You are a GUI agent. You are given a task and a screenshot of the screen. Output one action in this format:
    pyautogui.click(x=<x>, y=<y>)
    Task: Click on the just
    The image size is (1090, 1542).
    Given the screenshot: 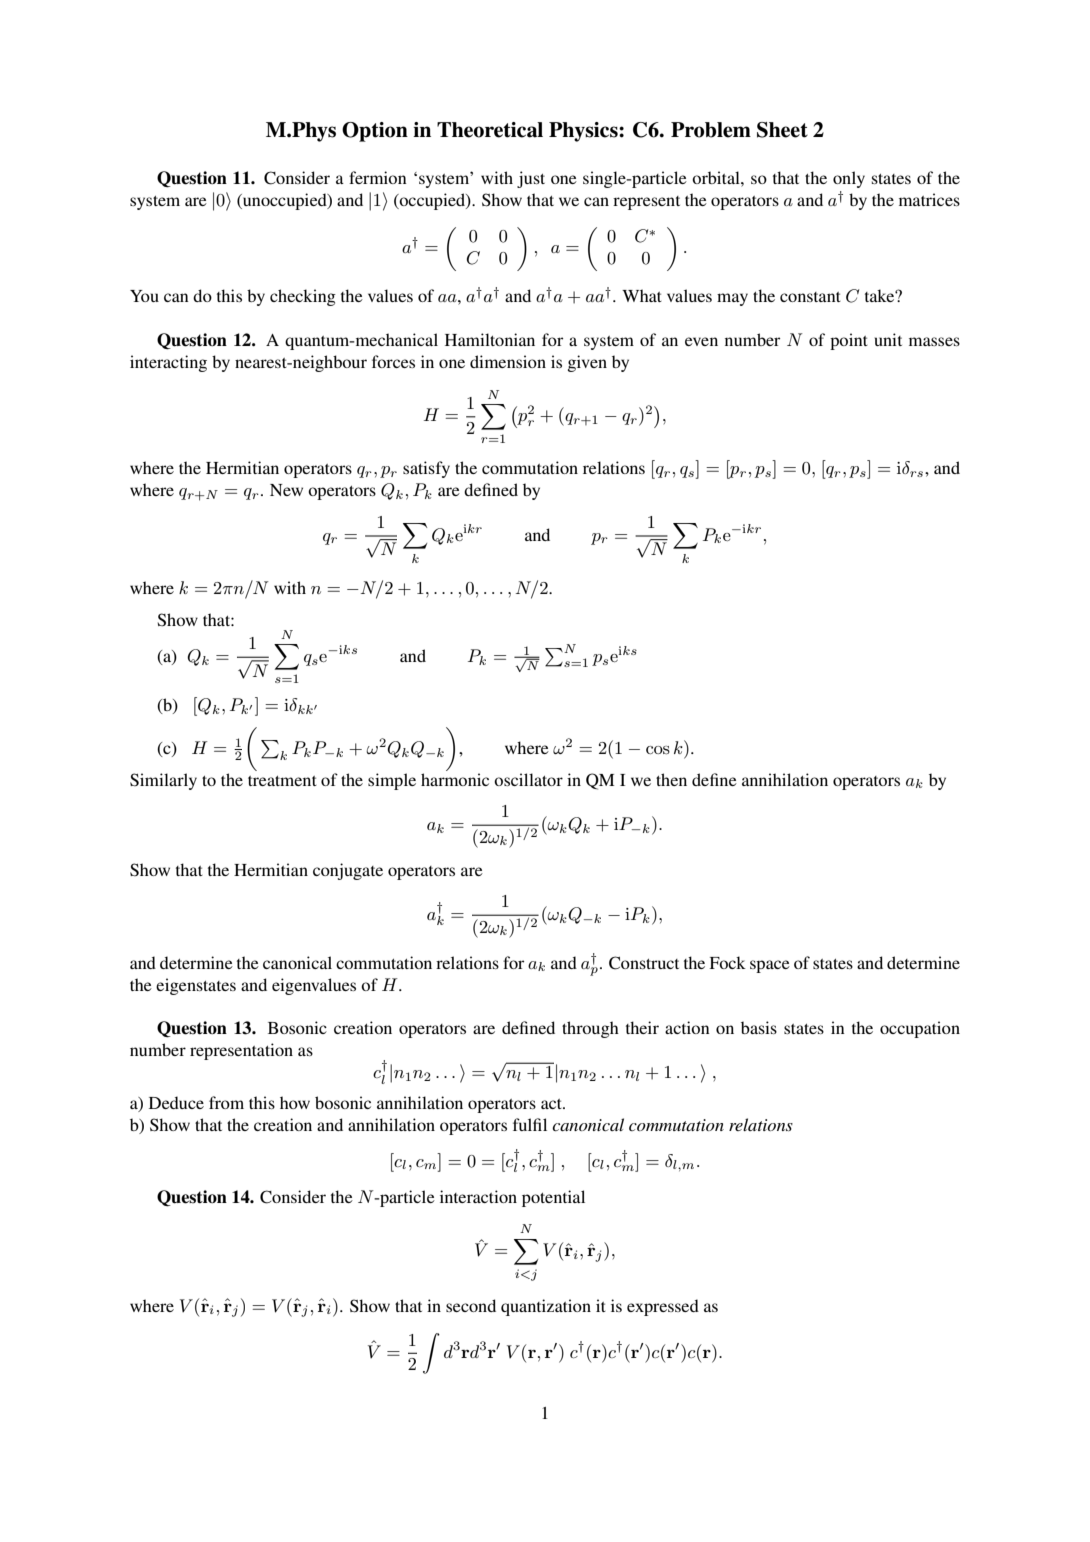 What is the action you would take?
    pyautogui.click(x=531, y=179)
